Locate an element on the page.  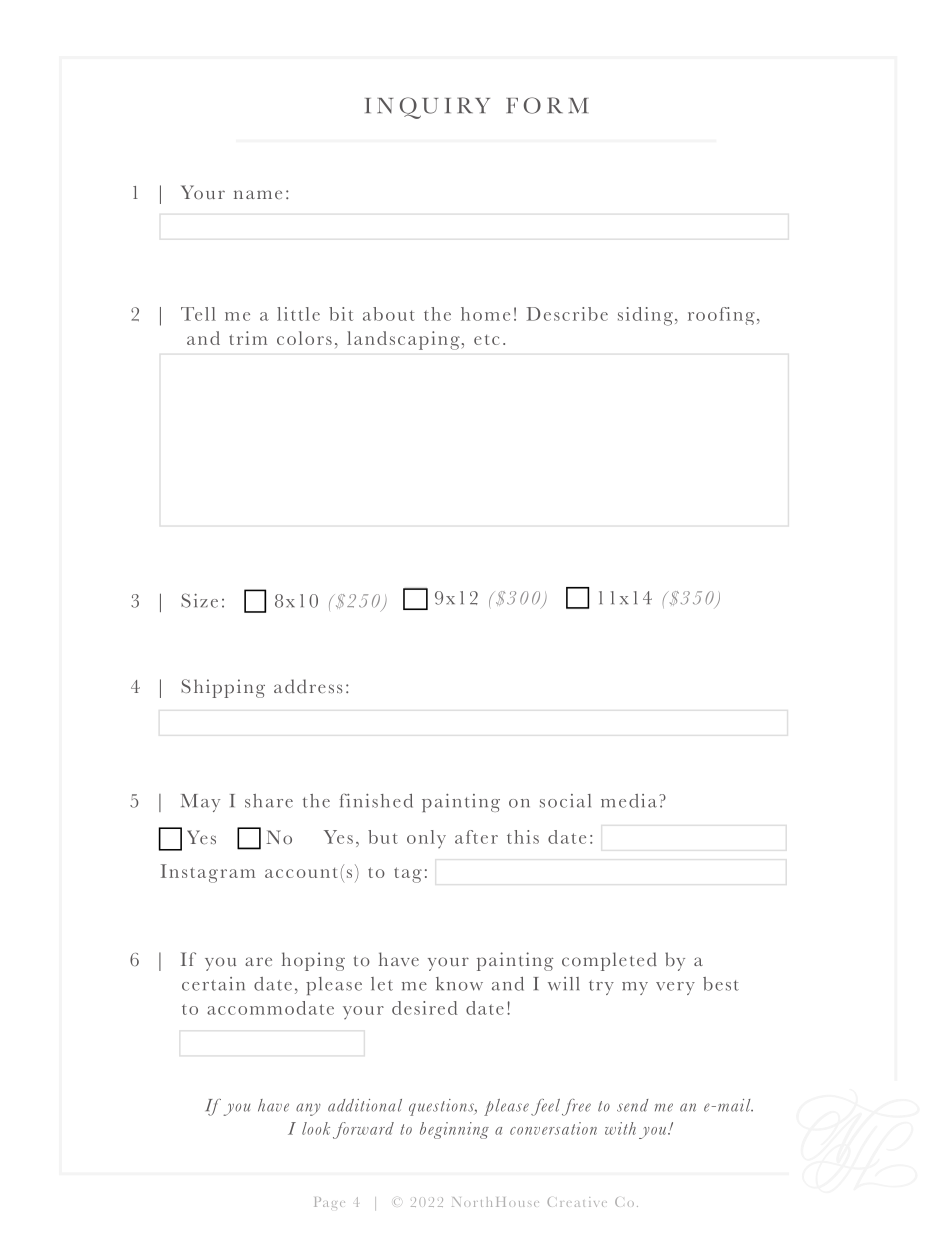
siding is located at coordinates (645, 316).
